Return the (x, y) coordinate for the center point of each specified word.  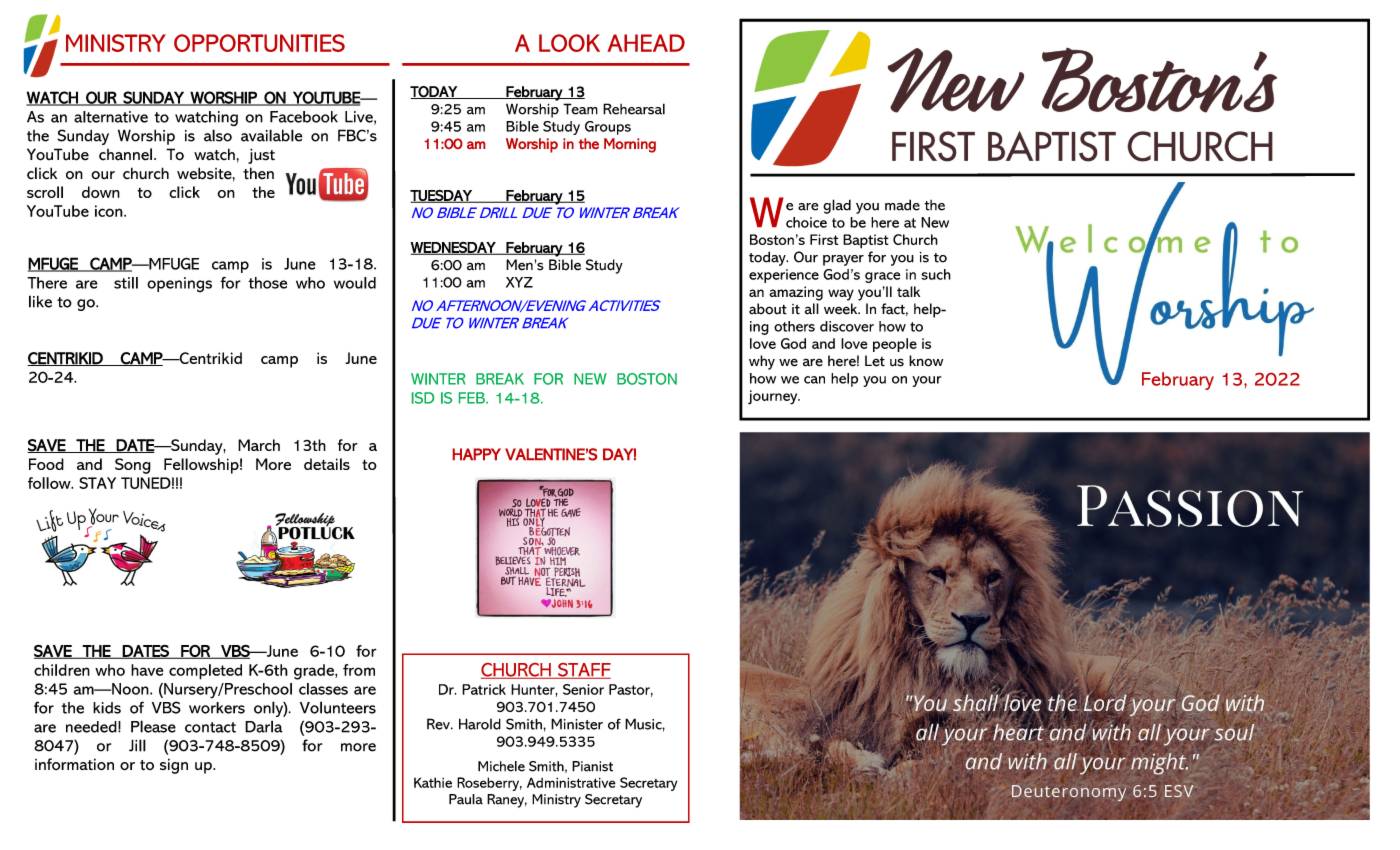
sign (174, 766)
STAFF (583, 671)
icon (110, 211)
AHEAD (646, 43)
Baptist (866, 241)
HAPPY (477, 454)
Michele (501, 766)
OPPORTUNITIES (259, 43)
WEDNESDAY (454, 248)
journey (774, 397)
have (147, 670)
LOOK (569, 43)
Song (133, 466)
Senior (583, 689)
